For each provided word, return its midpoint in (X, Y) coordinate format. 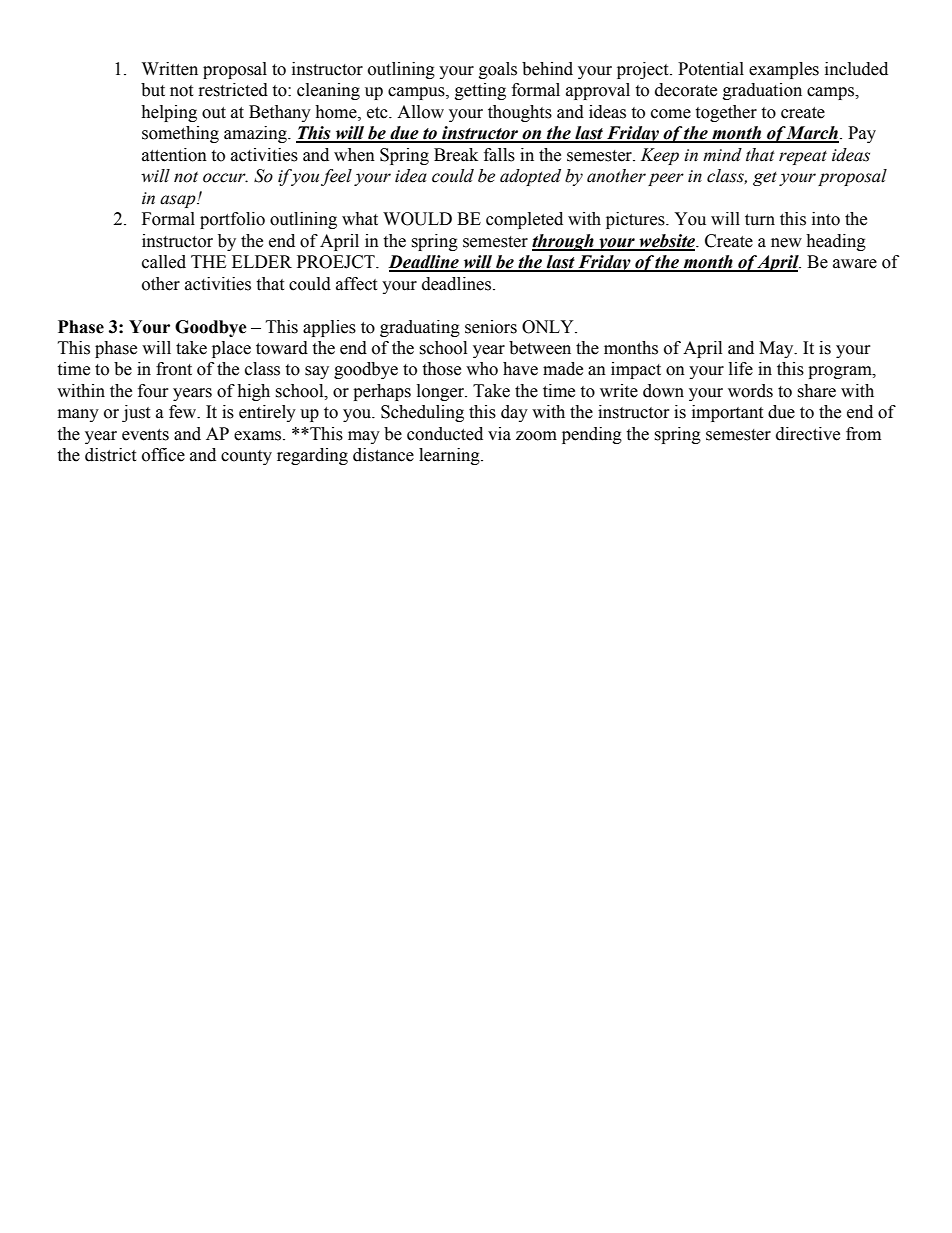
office (163, 455)
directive (808, 434)
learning (450, 456)
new (786, 243)
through (564, 242)
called (164, 262)
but (153, 90)
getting (480, 91)
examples (784, 70)
